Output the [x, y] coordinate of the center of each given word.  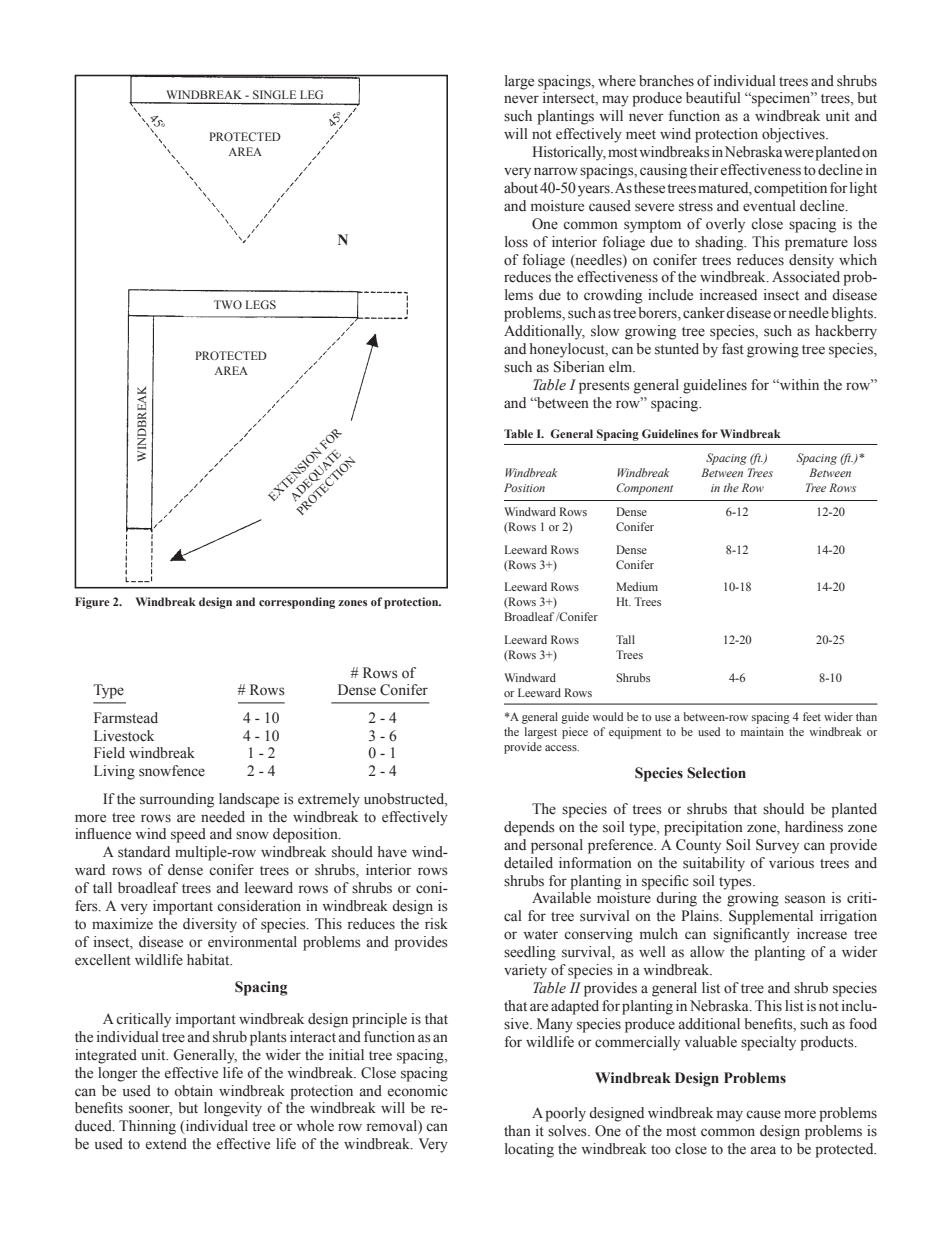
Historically [569, 153]
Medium [637, 586]
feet [812, 716]
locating [529, 1150]
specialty [768, 1043]
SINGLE [274, 94]
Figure [92, 603]
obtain [193, 1091]
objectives [794, 135]
